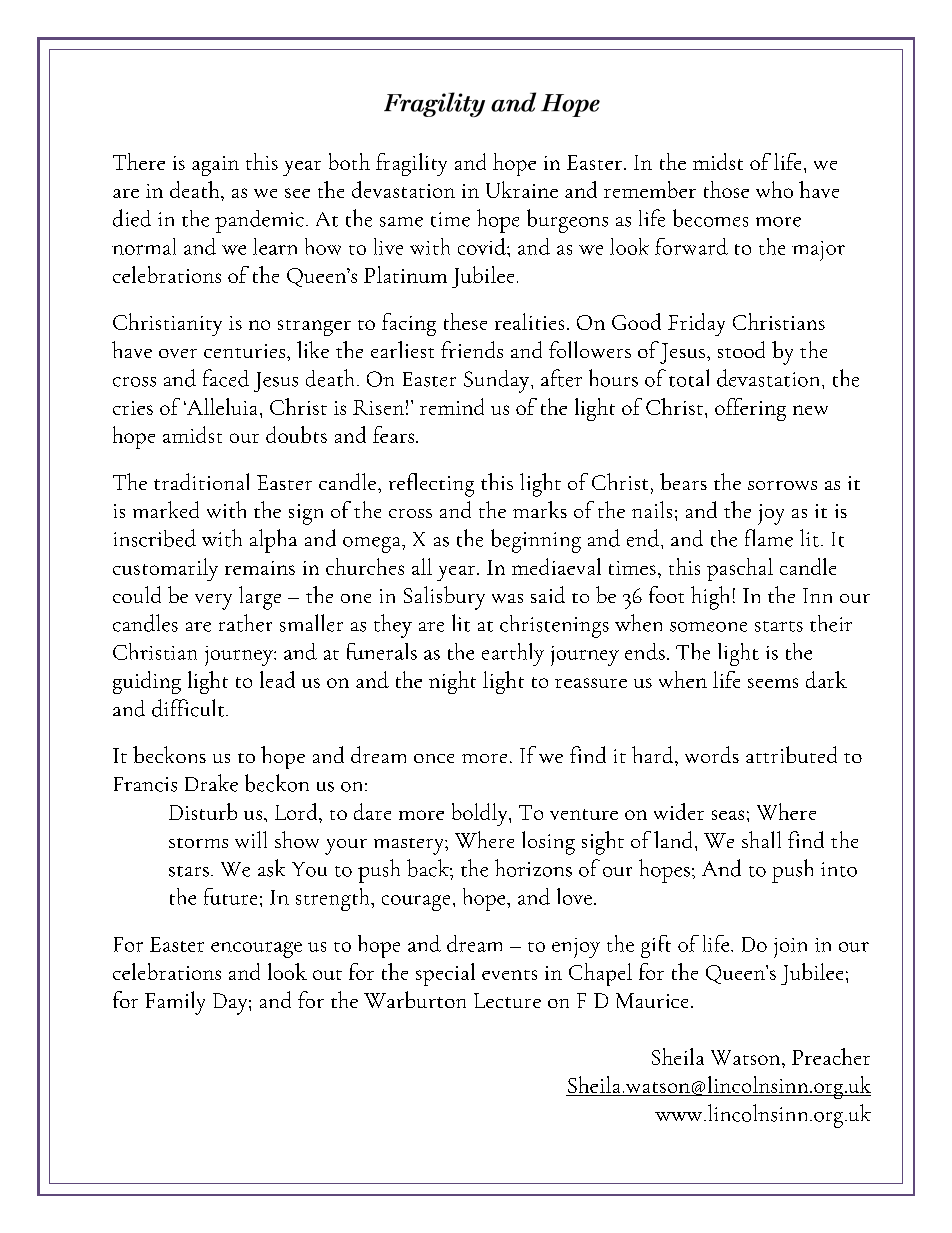 This image has height=1233, width=952. Describe the element at coordinates (774, 189) in the image. I see `who` at that location.
